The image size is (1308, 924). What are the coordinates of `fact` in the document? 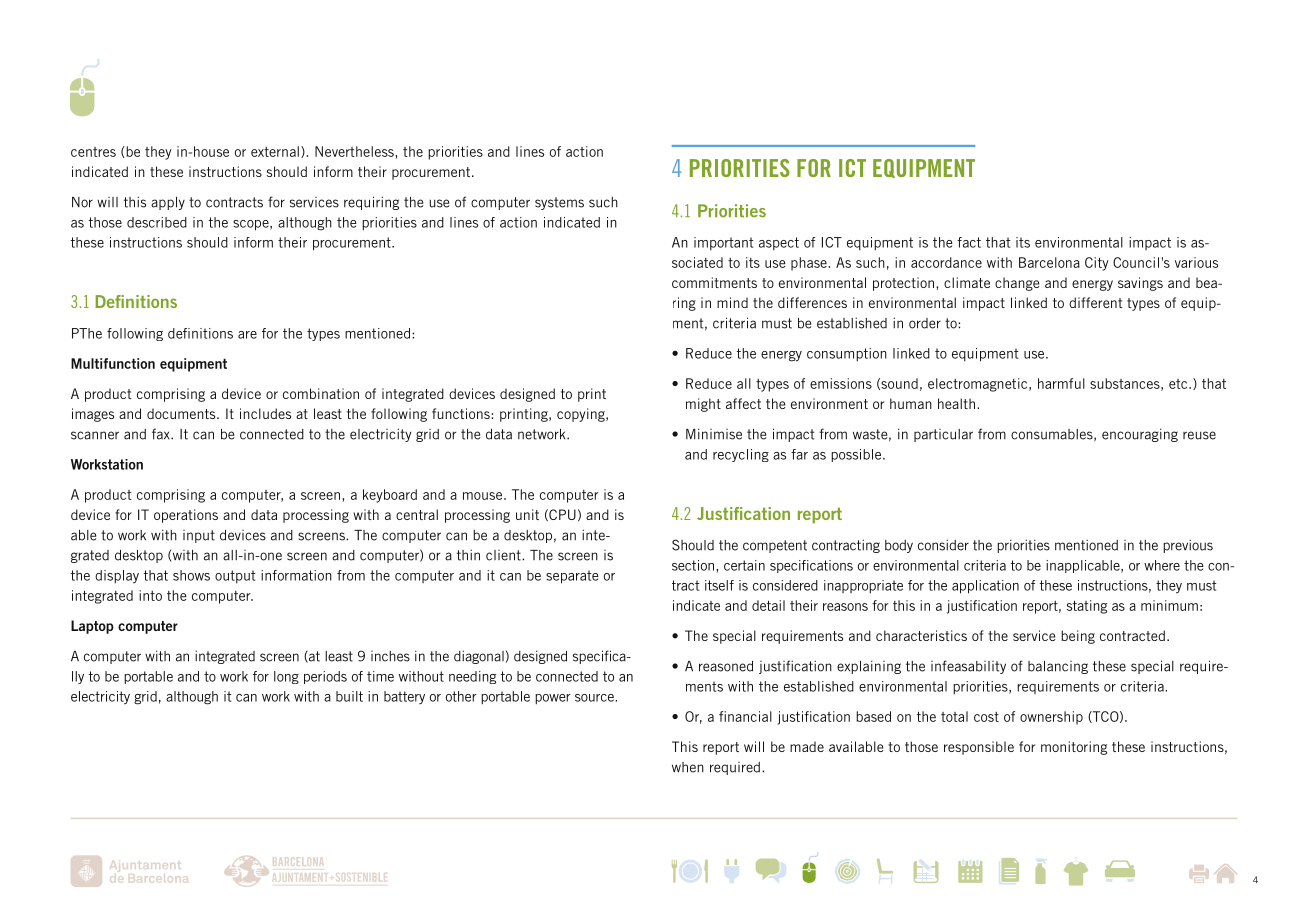 It's located at (969, 242).
